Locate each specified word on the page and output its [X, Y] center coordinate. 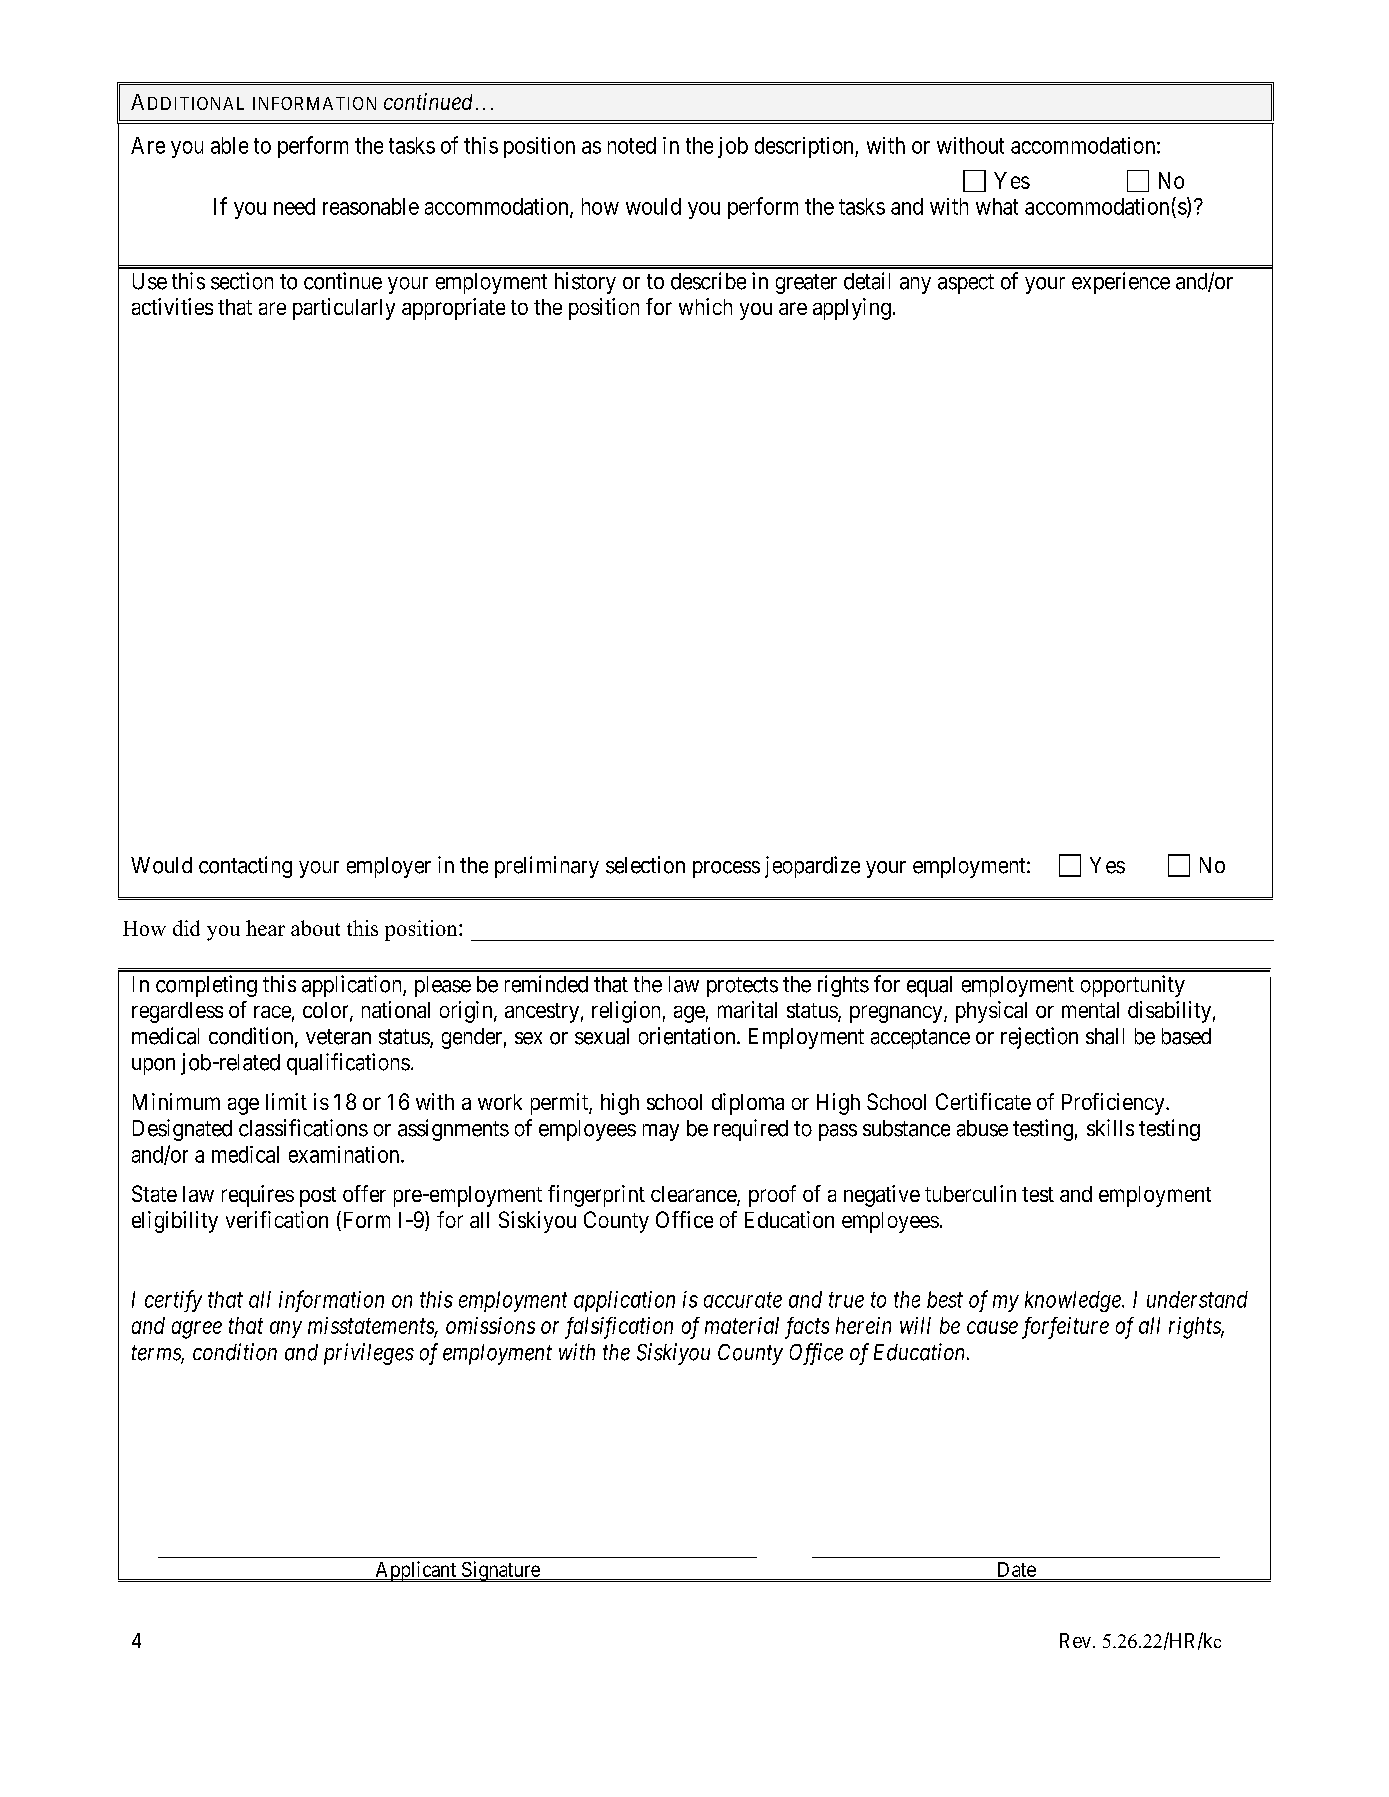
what [997, 206]
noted [632, 145]
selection [645, 865]
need [294, 206]
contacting [245, 867]
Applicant [415, 1571]
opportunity [1133, 986]
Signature [500, 1571]
